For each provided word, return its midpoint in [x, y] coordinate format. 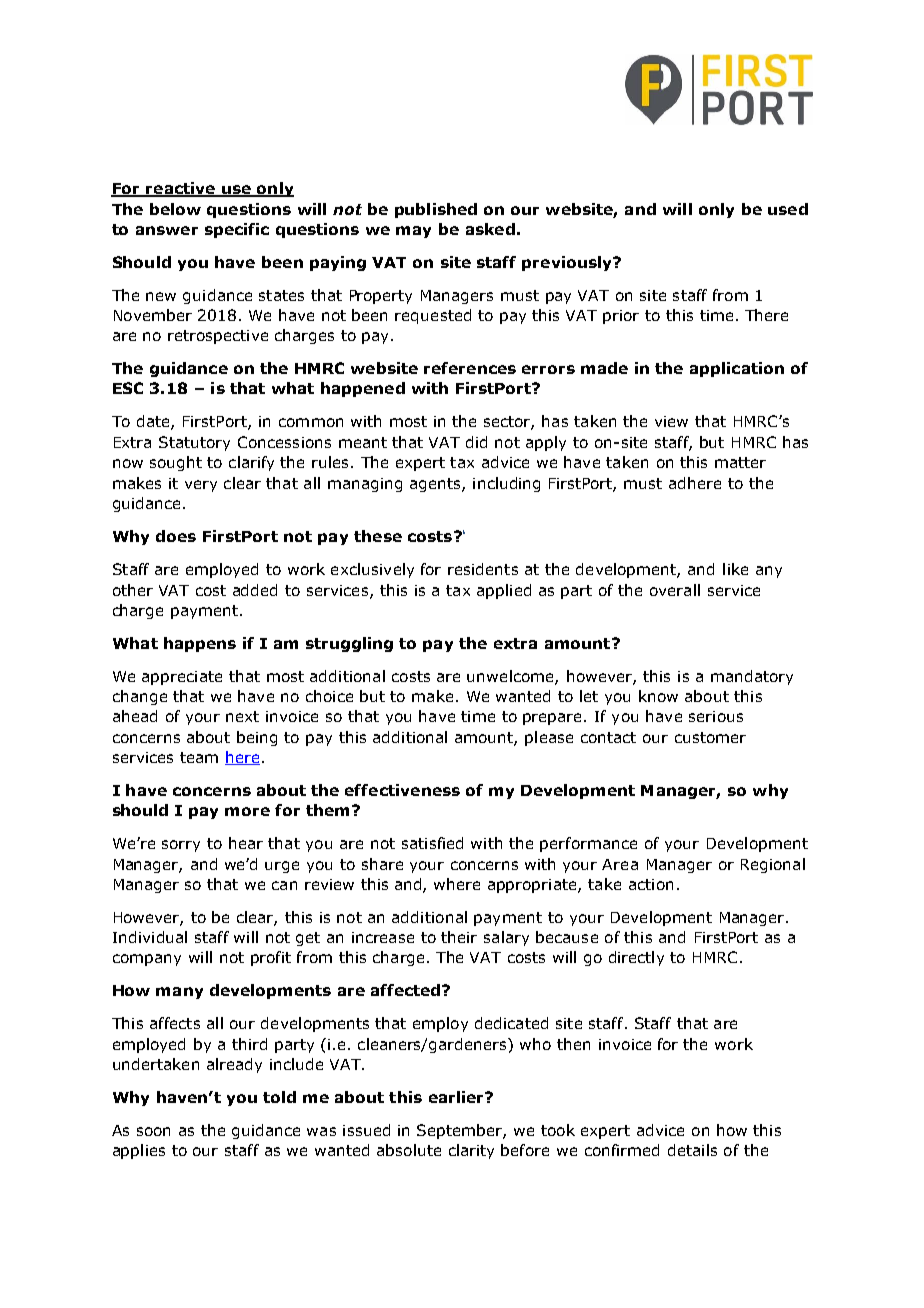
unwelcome [511, 677]
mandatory [752, 677]
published [436, 210]
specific [237, 230]
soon [153, 1131]
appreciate [182, 678]
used [788, 209]
